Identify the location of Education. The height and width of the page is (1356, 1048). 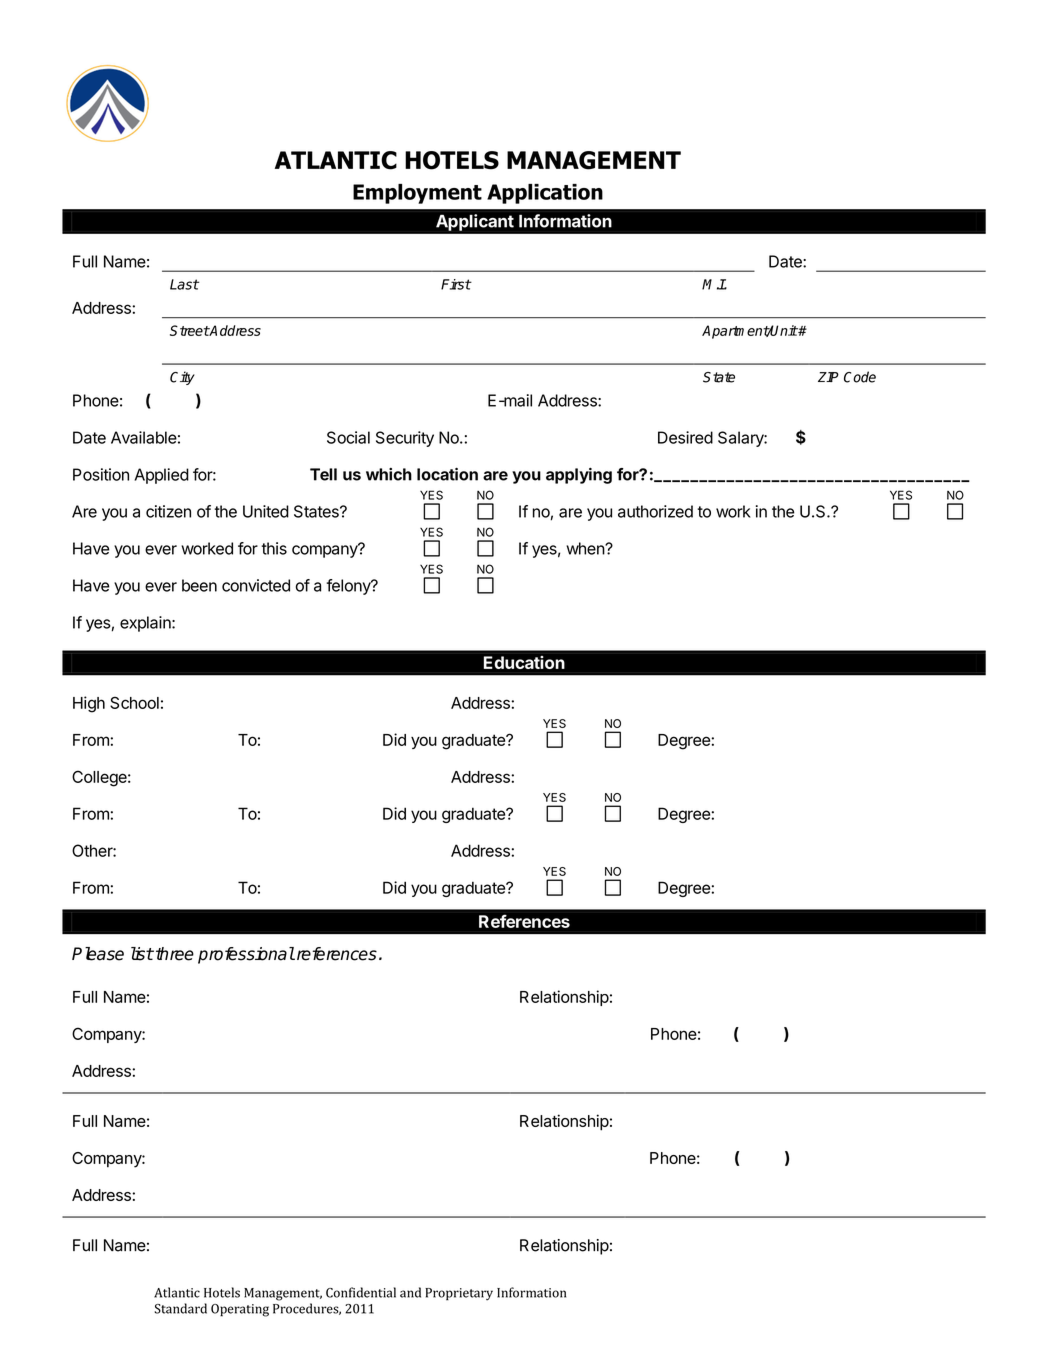
(524, 662).
